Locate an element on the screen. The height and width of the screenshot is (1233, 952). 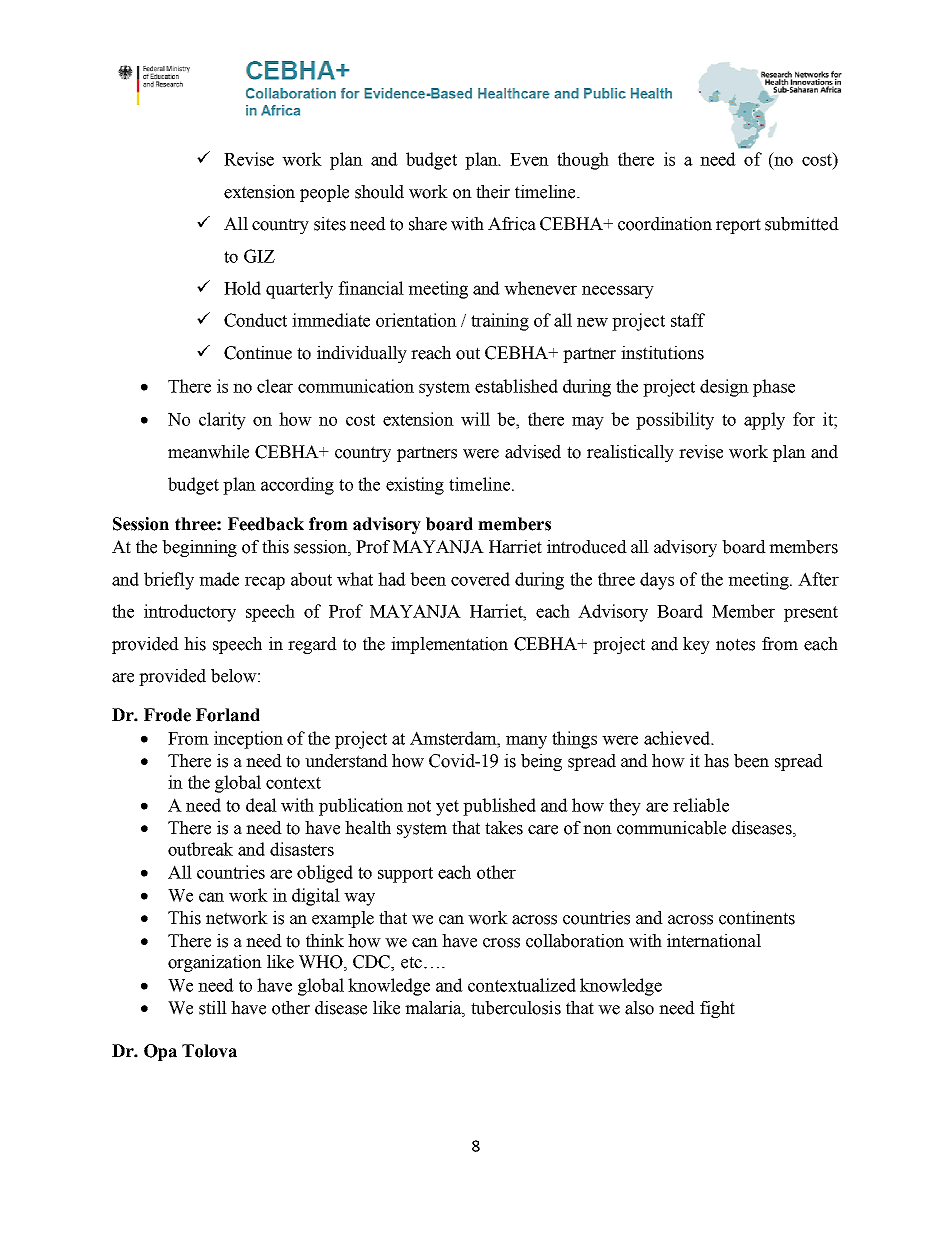
people is located at coordinates (324, 193).
